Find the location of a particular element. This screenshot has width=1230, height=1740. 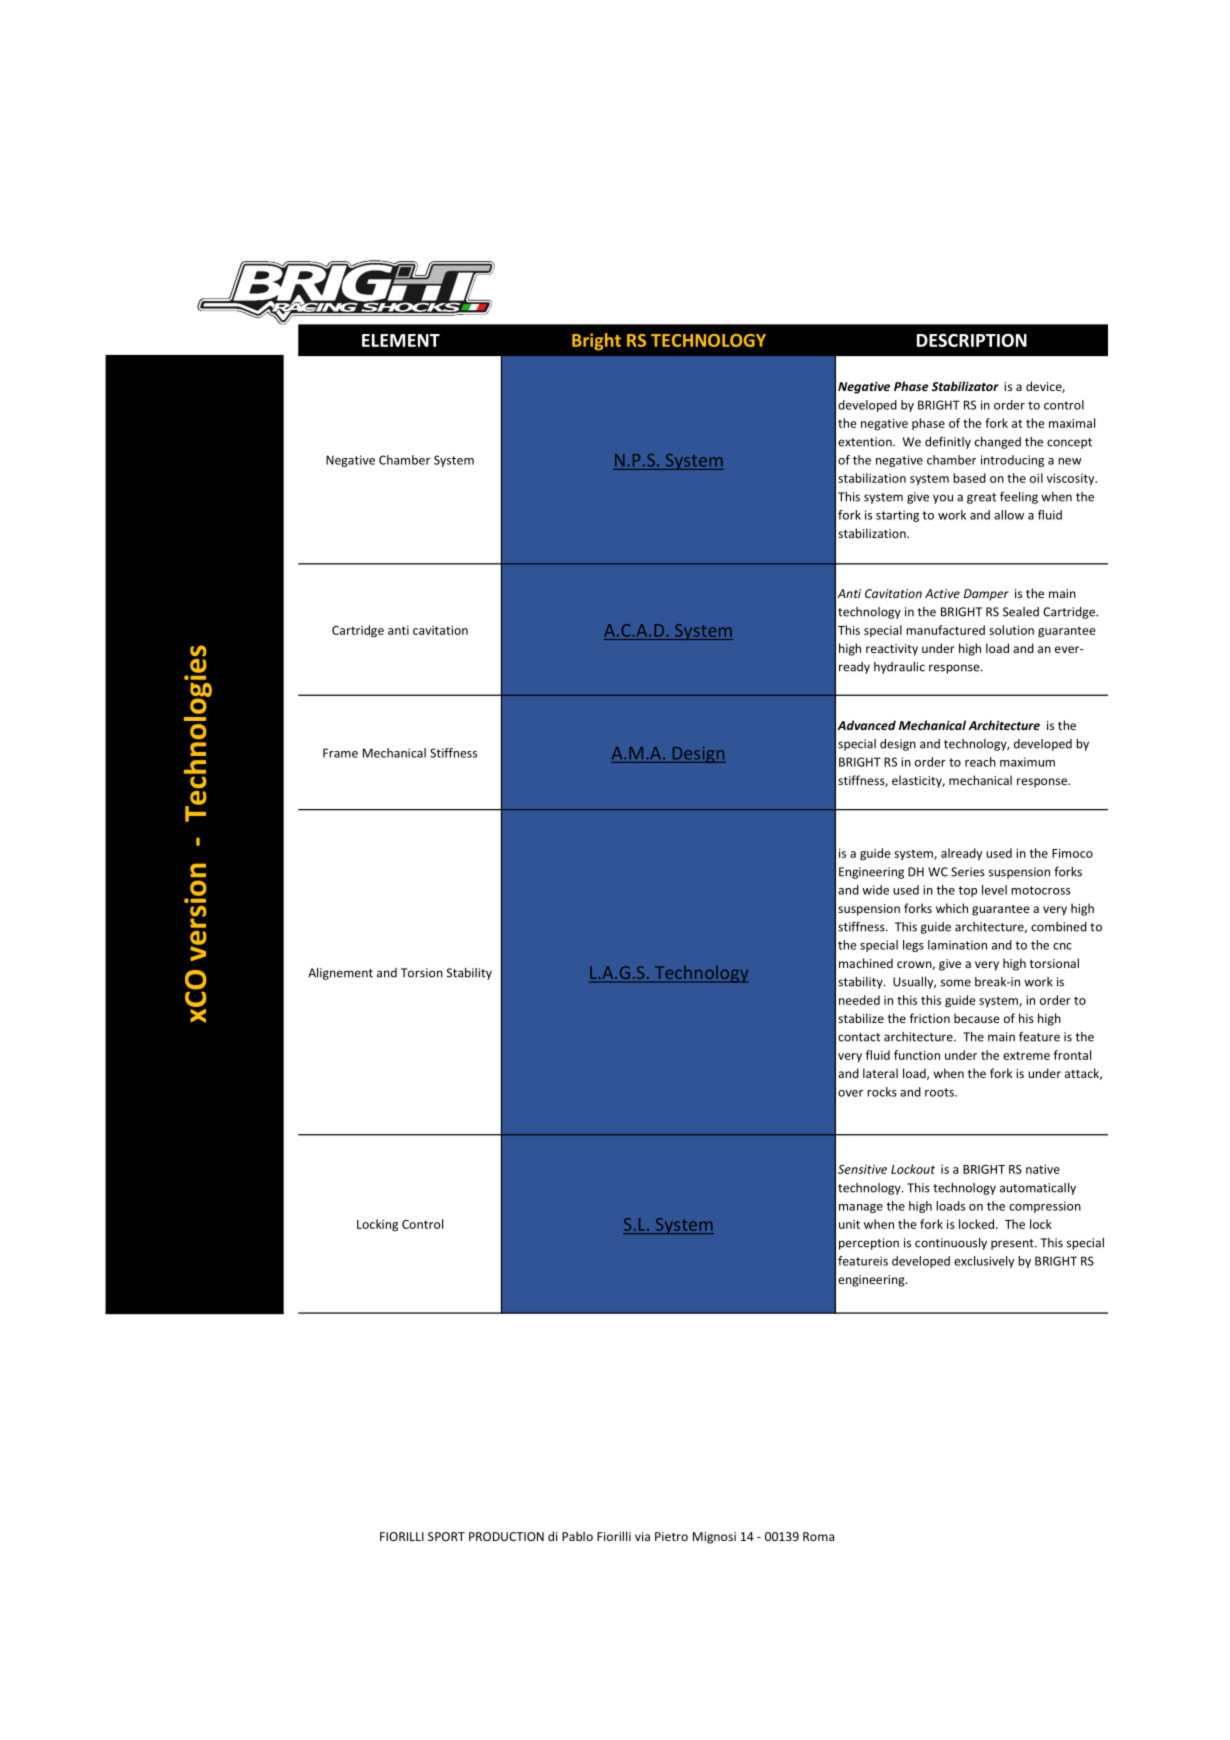

unit is located at coordinates (849, 1224).
